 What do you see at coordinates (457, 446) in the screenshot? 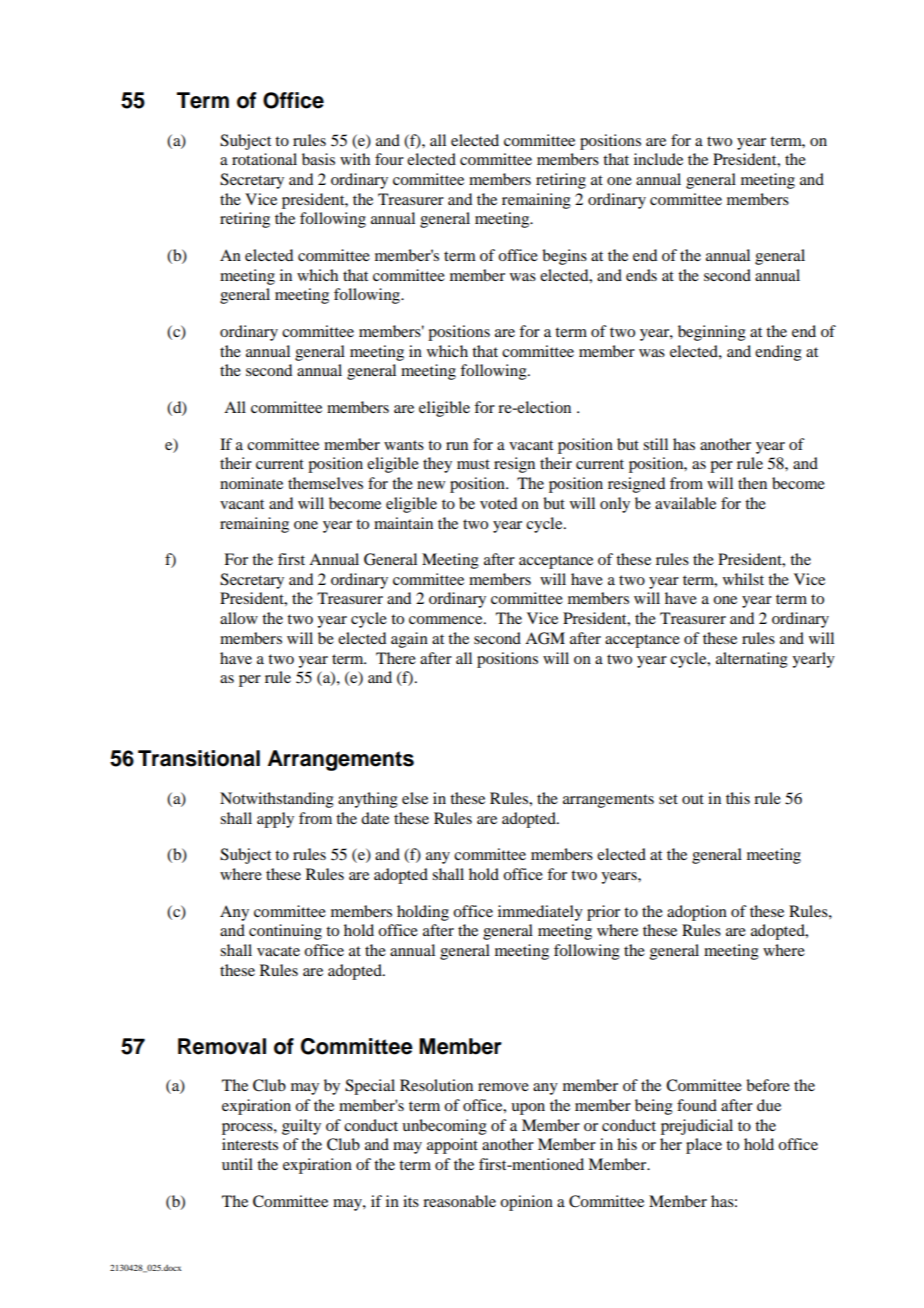
I see `run` at bounding box center [457, 446].
